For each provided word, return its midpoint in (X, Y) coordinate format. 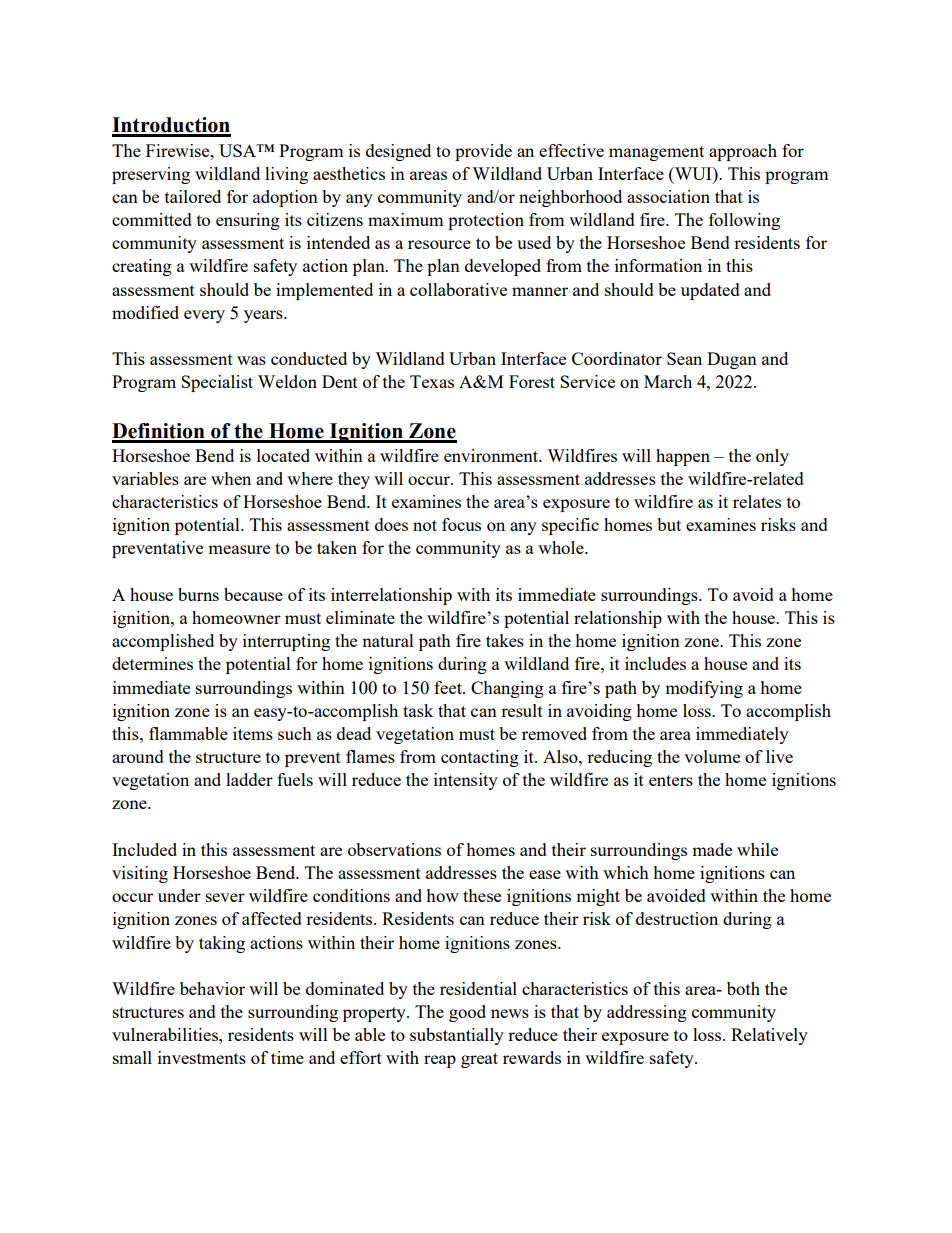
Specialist (217, 383)
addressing (647, 1013)
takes (505, 640)
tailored (193, 196)
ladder (249, 779)
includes (655, 663)
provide (483, 152)
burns (198, 594)
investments (202, 1057)
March (668, 381)
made (712, 849)
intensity (466, 781)
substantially (457, 1036)
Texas (432, 381)
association (668, 196)
